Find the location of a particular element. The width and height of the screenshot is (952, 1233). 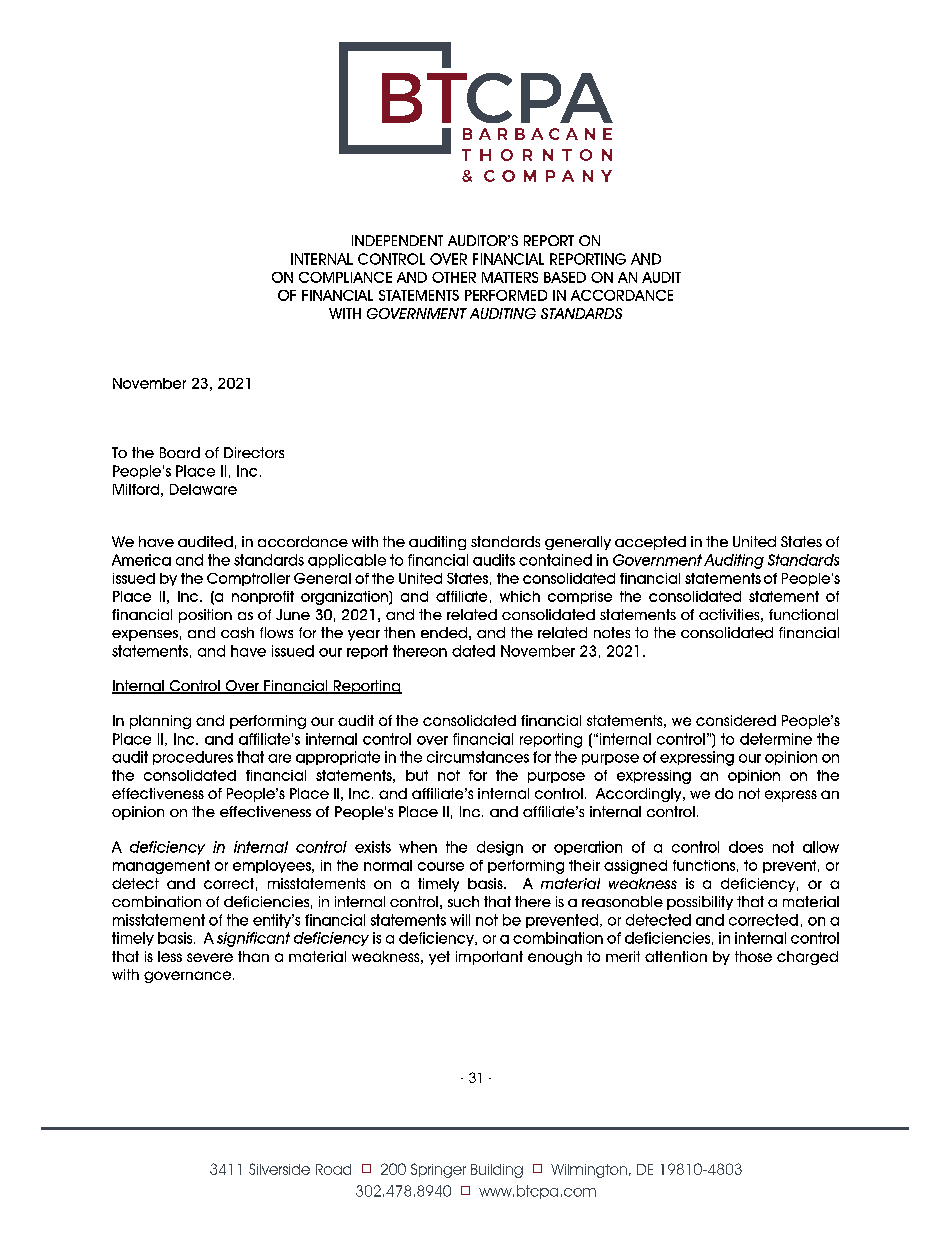

Road is located at coordinates (333, 1169).
